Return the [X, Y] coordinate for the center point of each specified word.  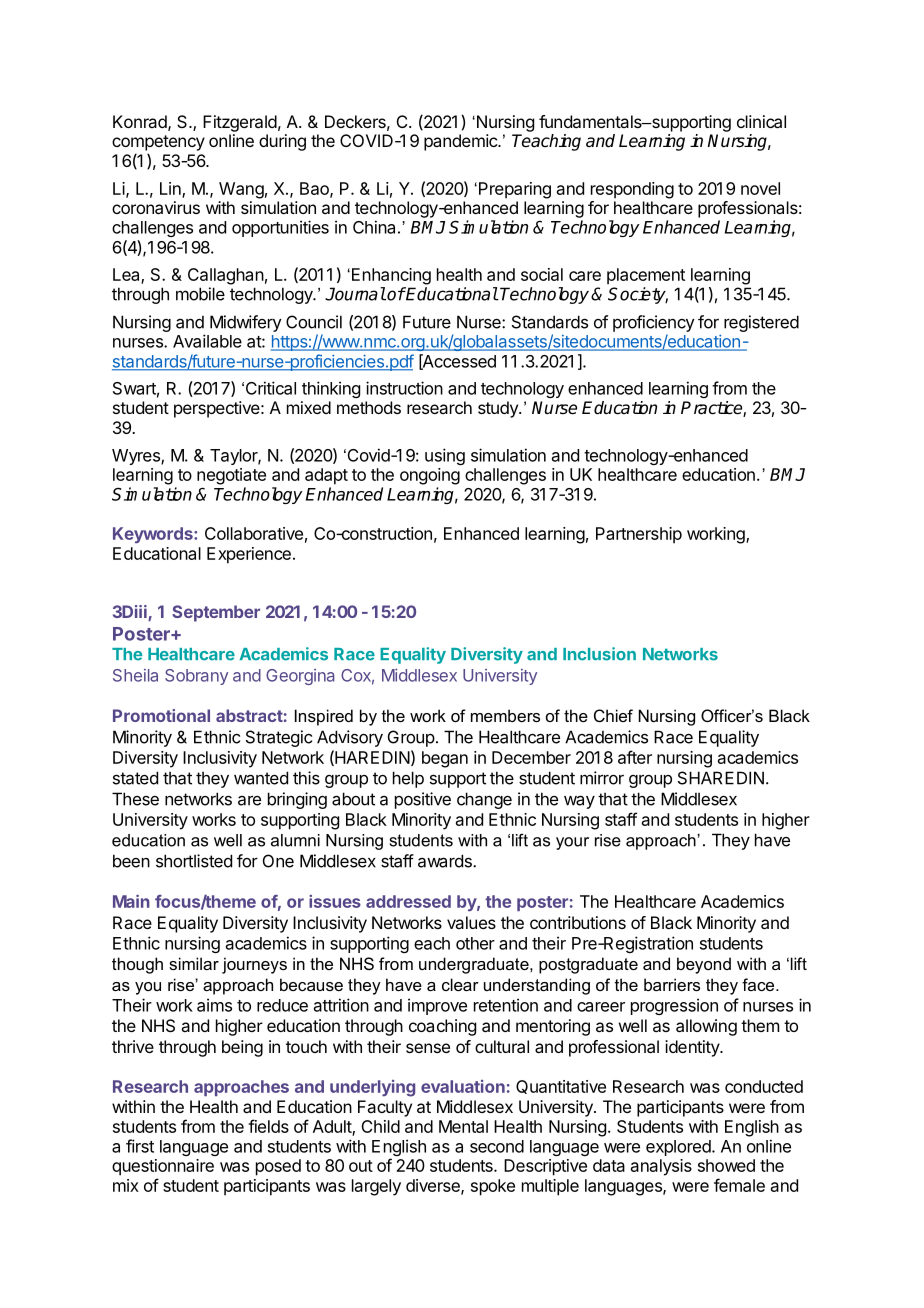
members [505, 715]
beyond [704, 965]
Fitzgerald [240, 123]
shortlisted [194, 861]
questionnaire [163, 1167]
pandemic [461, 142]
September [216, 613]
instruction [404, 388]
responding [632, 190]
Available [207, 341]
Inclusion [599, 654]
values [471, 922]
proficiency [654, 323]
